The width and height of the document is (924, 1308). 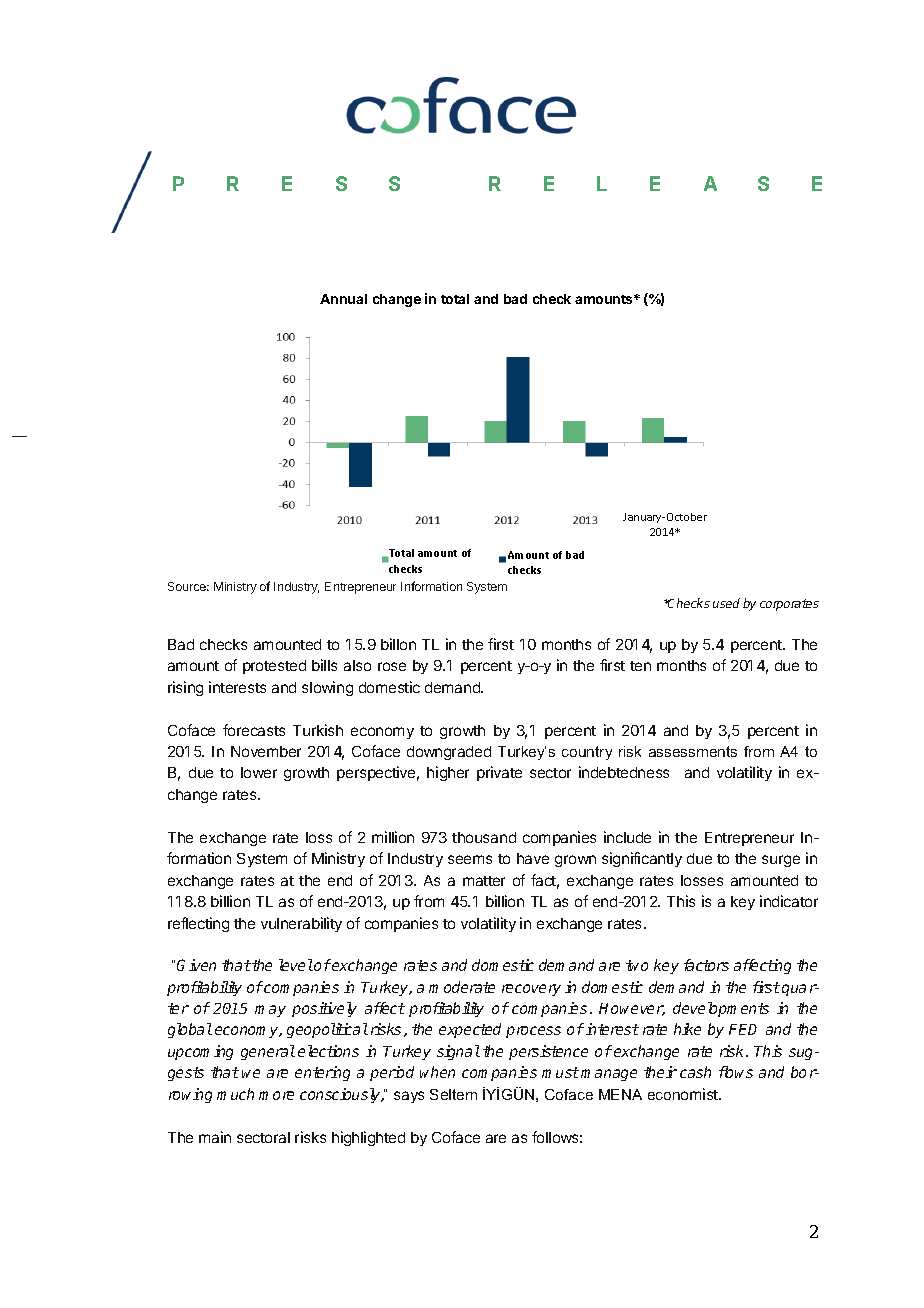 I want to click on Source, so click(x=188, y=586).
